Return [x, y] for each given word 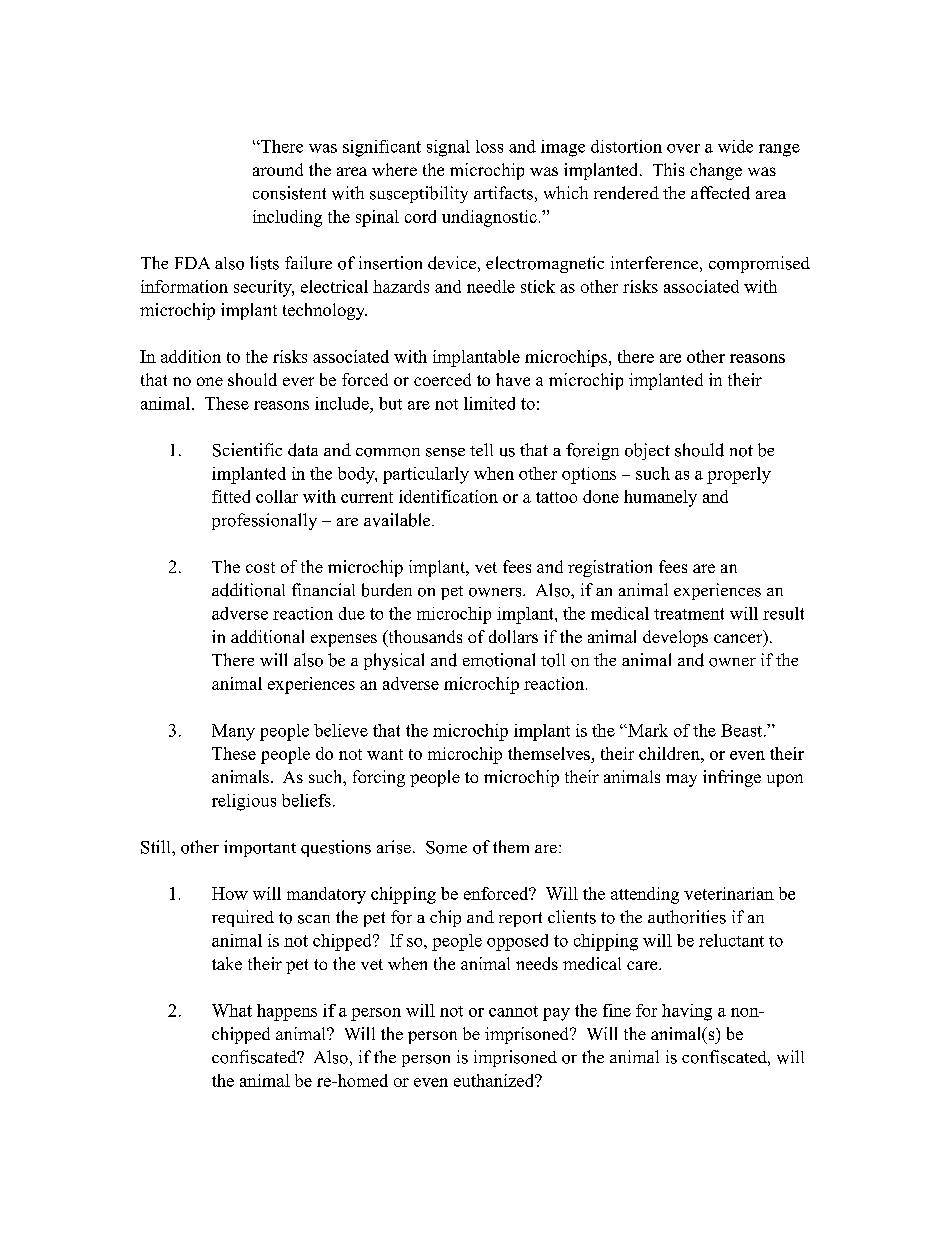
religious [244, 802]
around [278, 169]
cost [260, 567]
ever [298, 381]
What [232, 1010]
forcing [379, 778]
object [647, 451]
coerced [442, 379]
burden [387, 590]
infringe [732, 778]
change [716, 171]
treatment [689, 614]
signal [448, 148]
